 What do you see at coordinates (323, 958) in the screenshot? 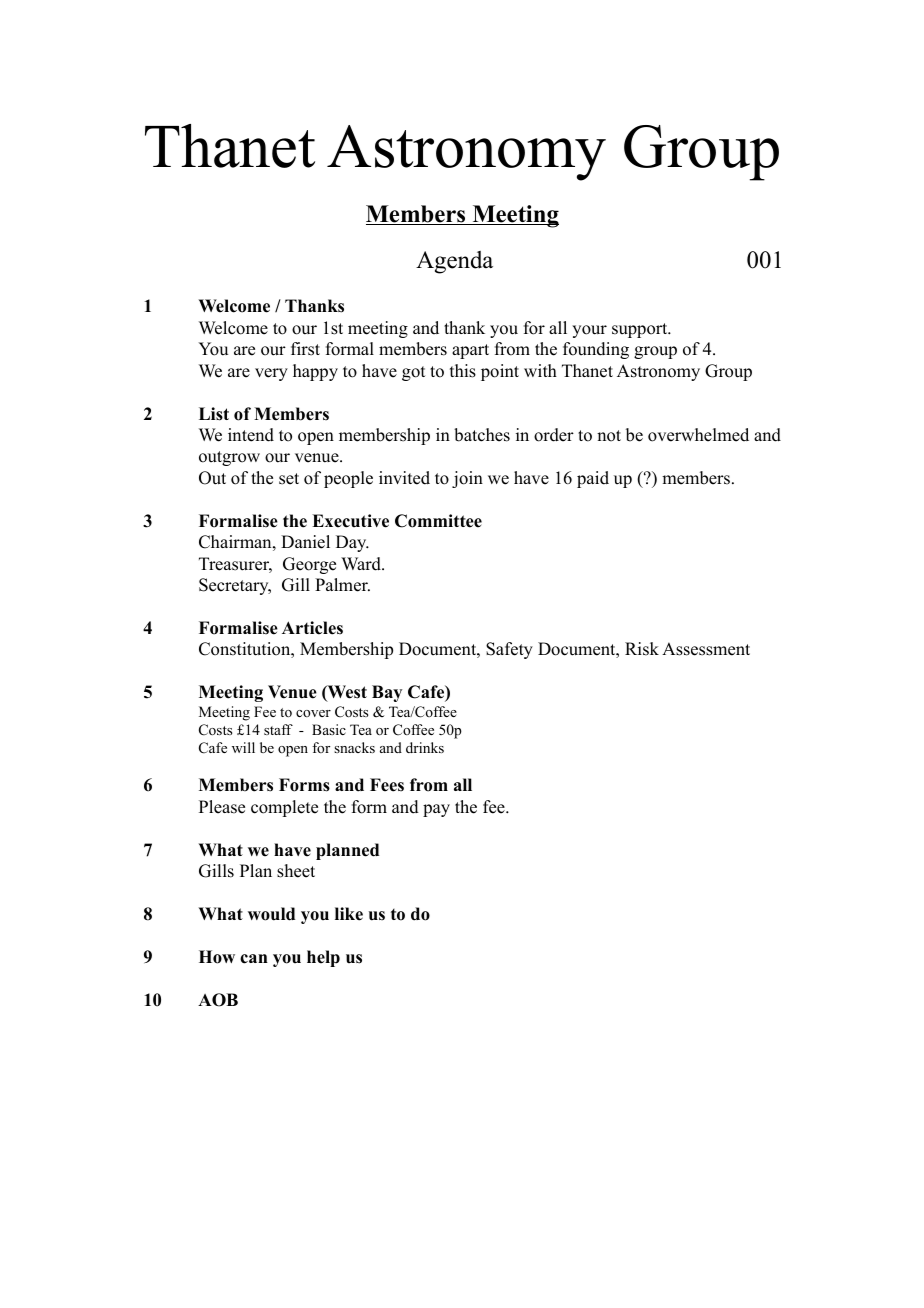
I see `help` at bounding box center [323, 958].
